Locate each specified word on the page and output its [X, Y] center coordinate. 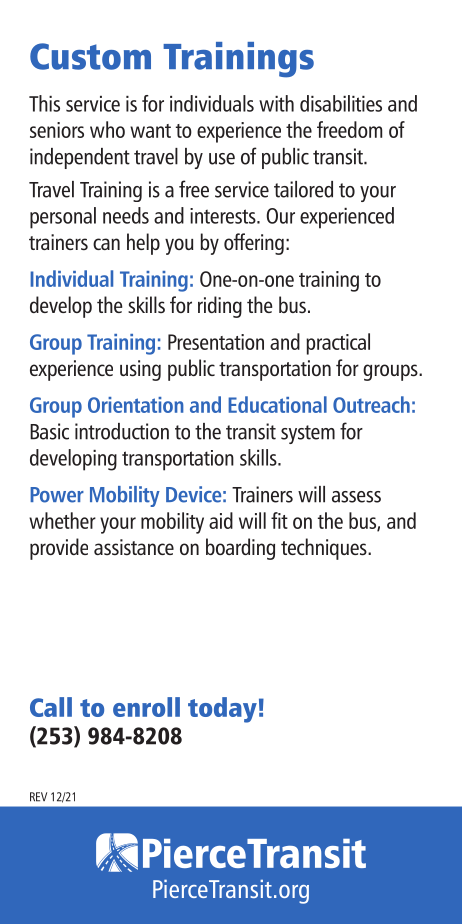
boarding [240, 549]
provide [59, 549]
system [308, 434]
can [106, 244]
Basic [49, 431]
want [150, 131]
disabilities [341, 103]
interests [224, 216]
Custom [90, 56]
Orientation [136, 405]
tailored [303, 189]
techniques [325, 549]
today [222, 710]
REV [38, 797]
